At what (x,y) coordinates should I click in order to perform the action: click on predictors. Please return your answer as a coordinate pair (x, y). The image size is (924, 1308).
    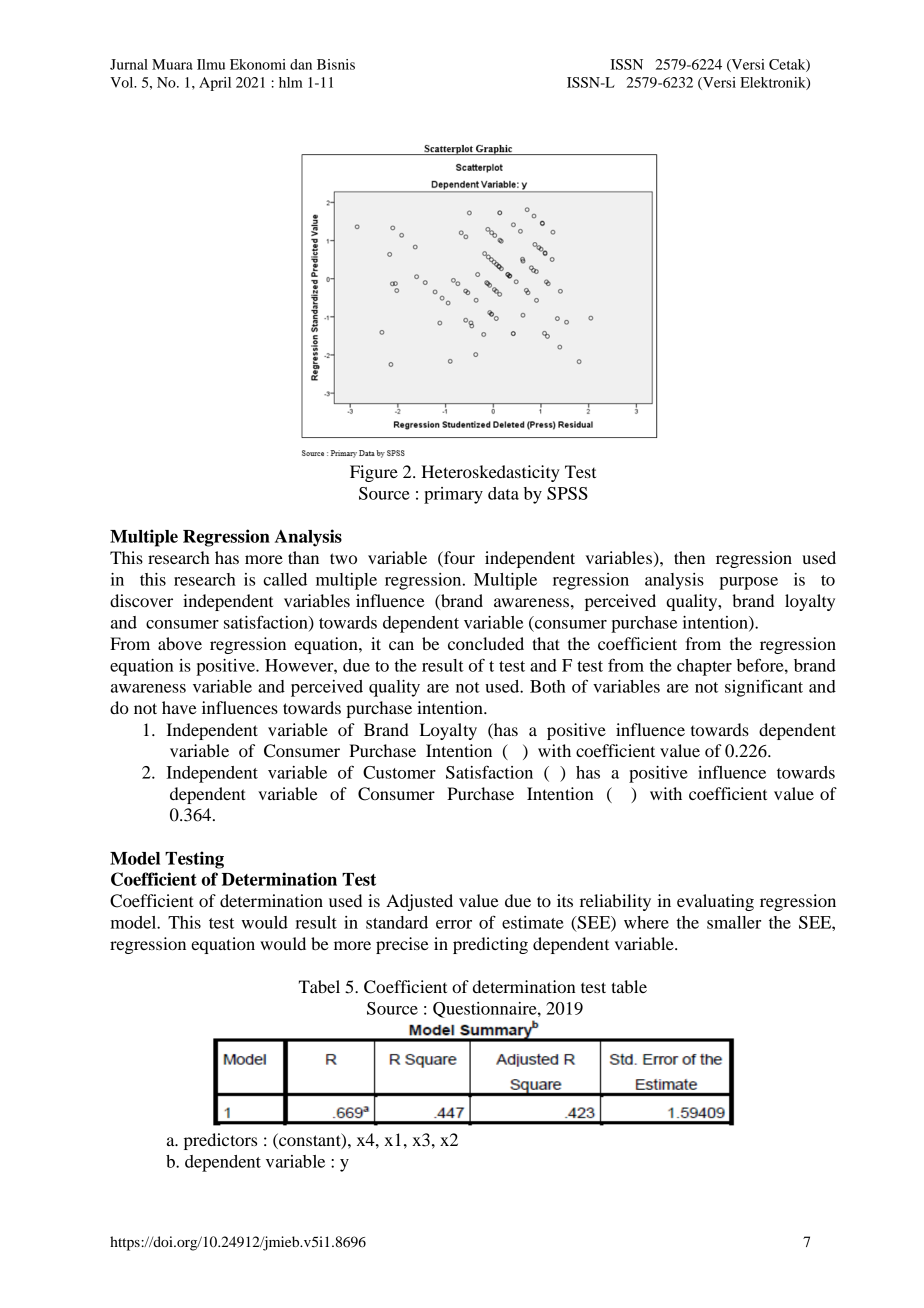
    Looking at the image, I should click on (220, 1141).
